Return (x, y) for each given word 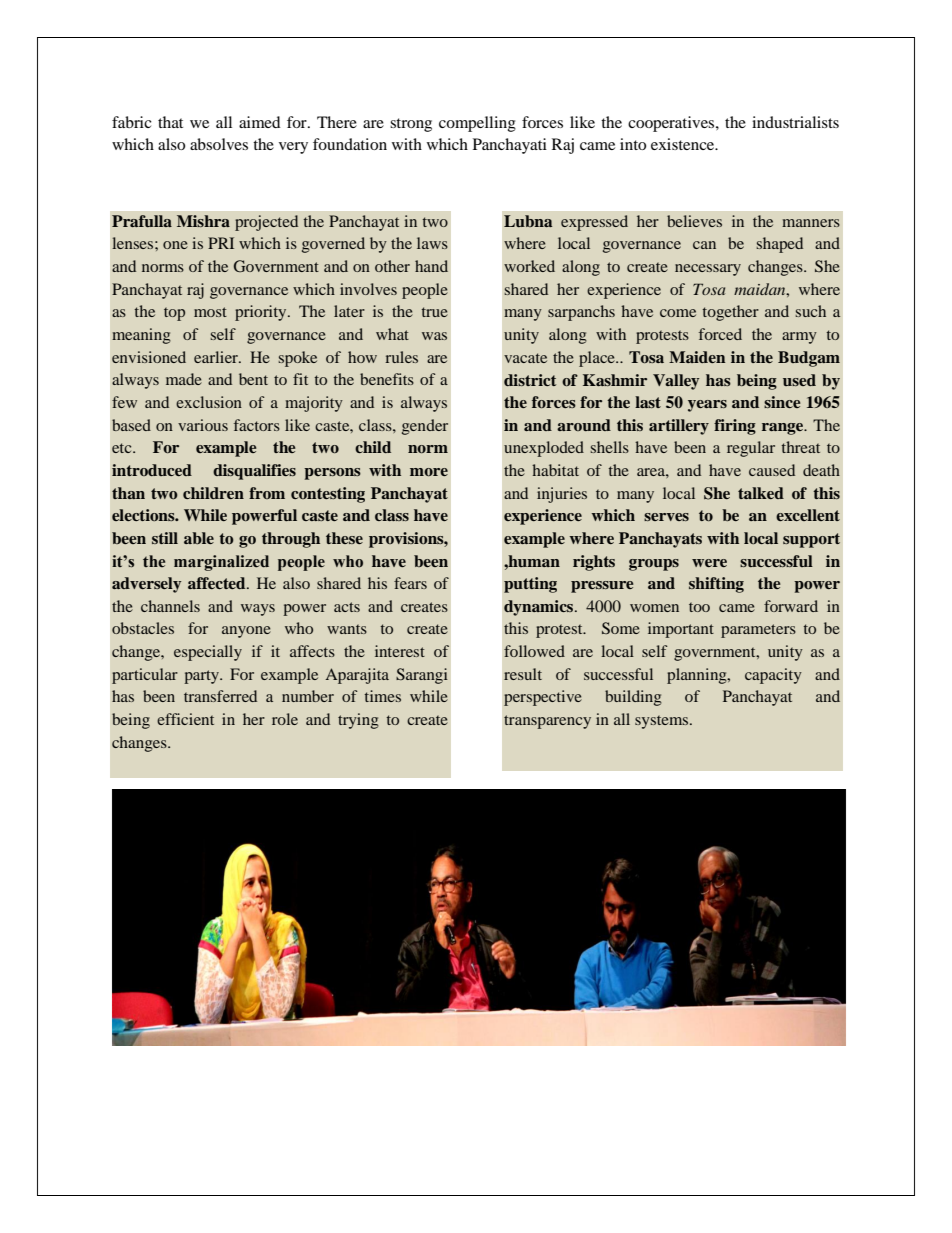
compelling (477, 124)
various (203, 425)
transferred (220, 696)
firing (735, 427)
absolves (219, 144)
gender (425, 427)
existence (684, 144)
